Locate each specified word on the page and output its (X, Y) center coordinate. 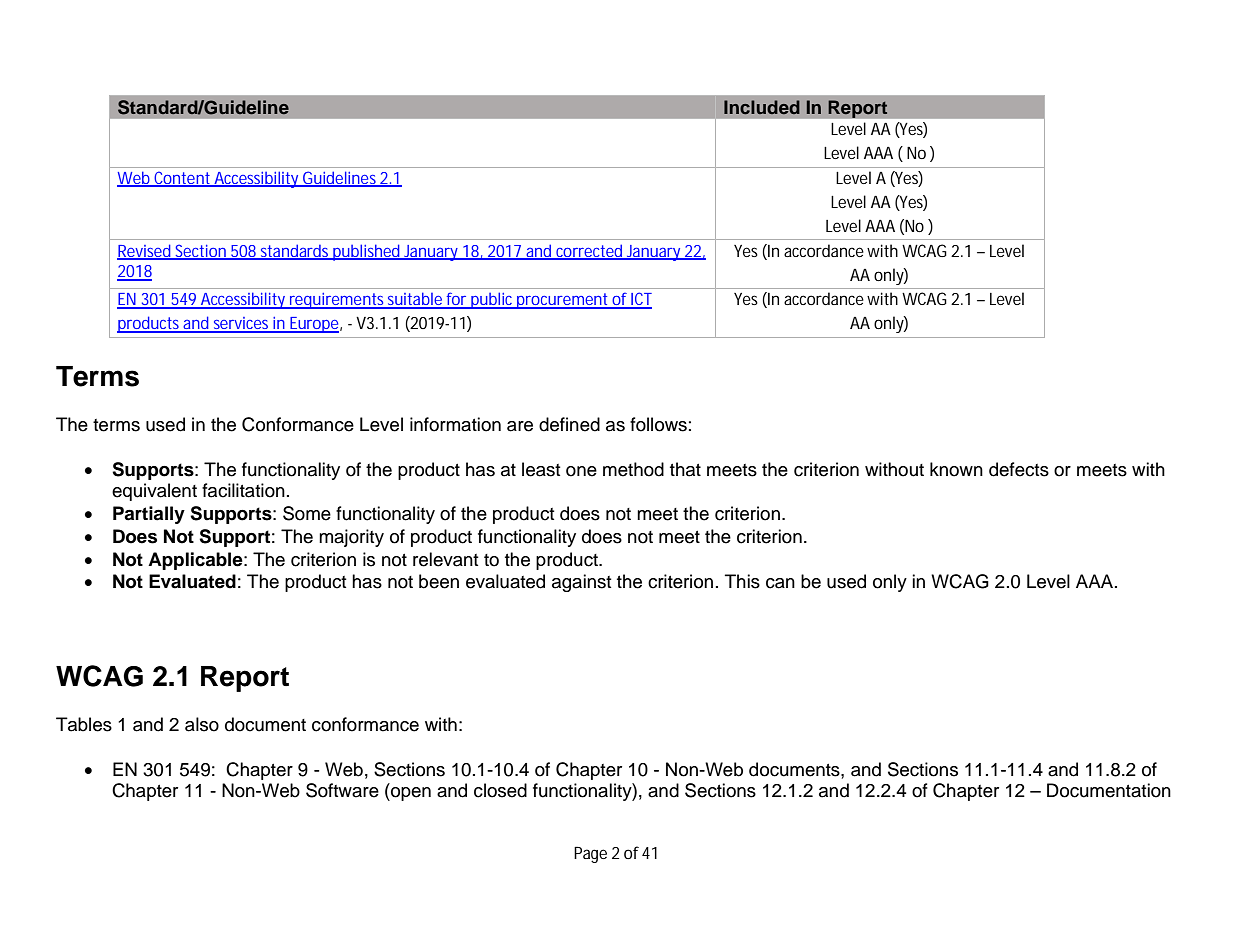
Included (762, 107)
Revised (146, 251)
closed (500, 790)
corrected (590, 251)
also (202, 724)
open (410, 794)
